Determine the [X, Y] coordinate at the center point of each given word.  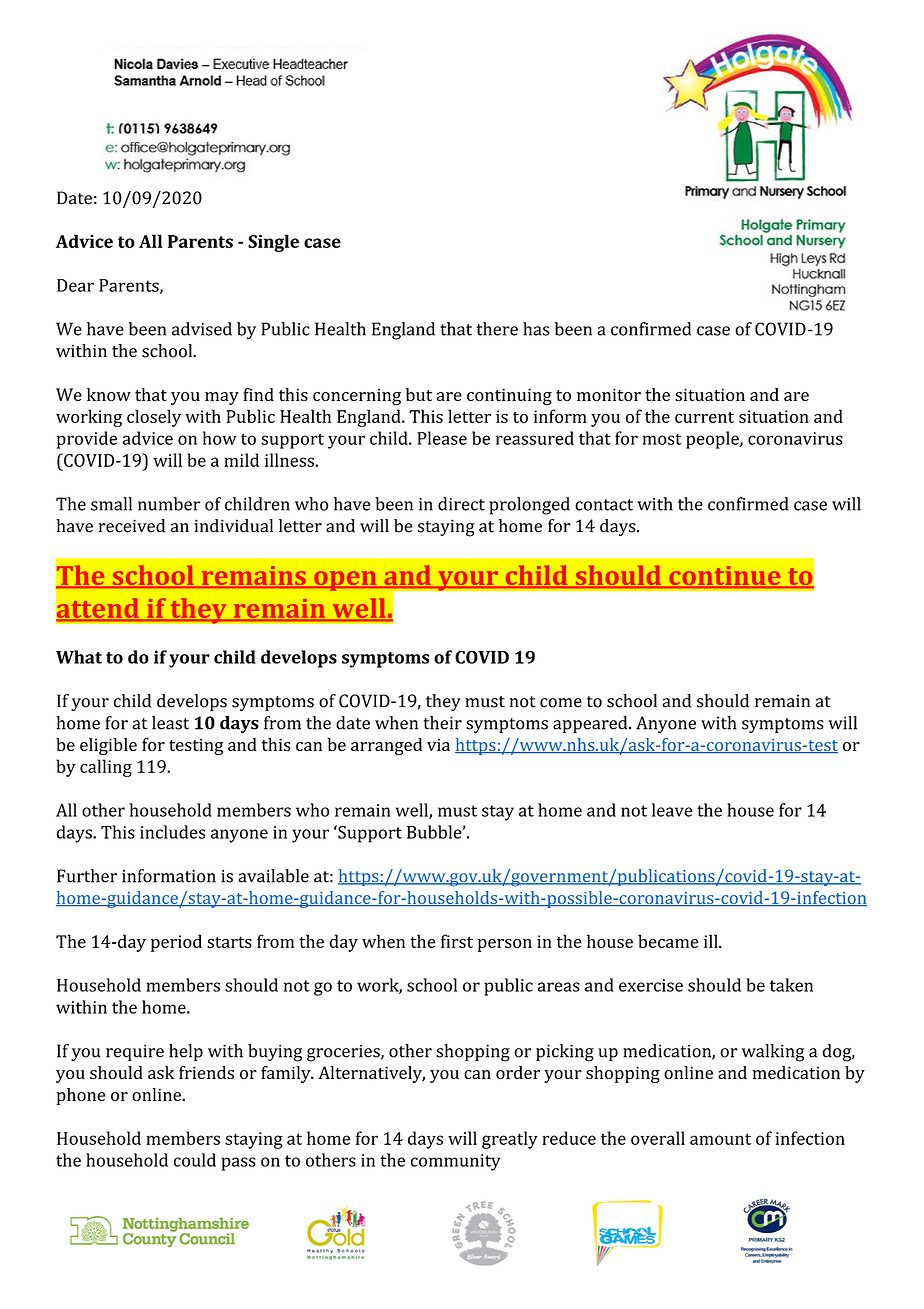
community [455, 1162]
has [536, 329]
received [132, 526]
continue [725, 577]
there [497, 329]
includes [172, 832]
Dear [75, 285]
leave [672, 810]
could [195, 1160]
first [457, 941]
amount [720, 1139]
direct [461, 504]
